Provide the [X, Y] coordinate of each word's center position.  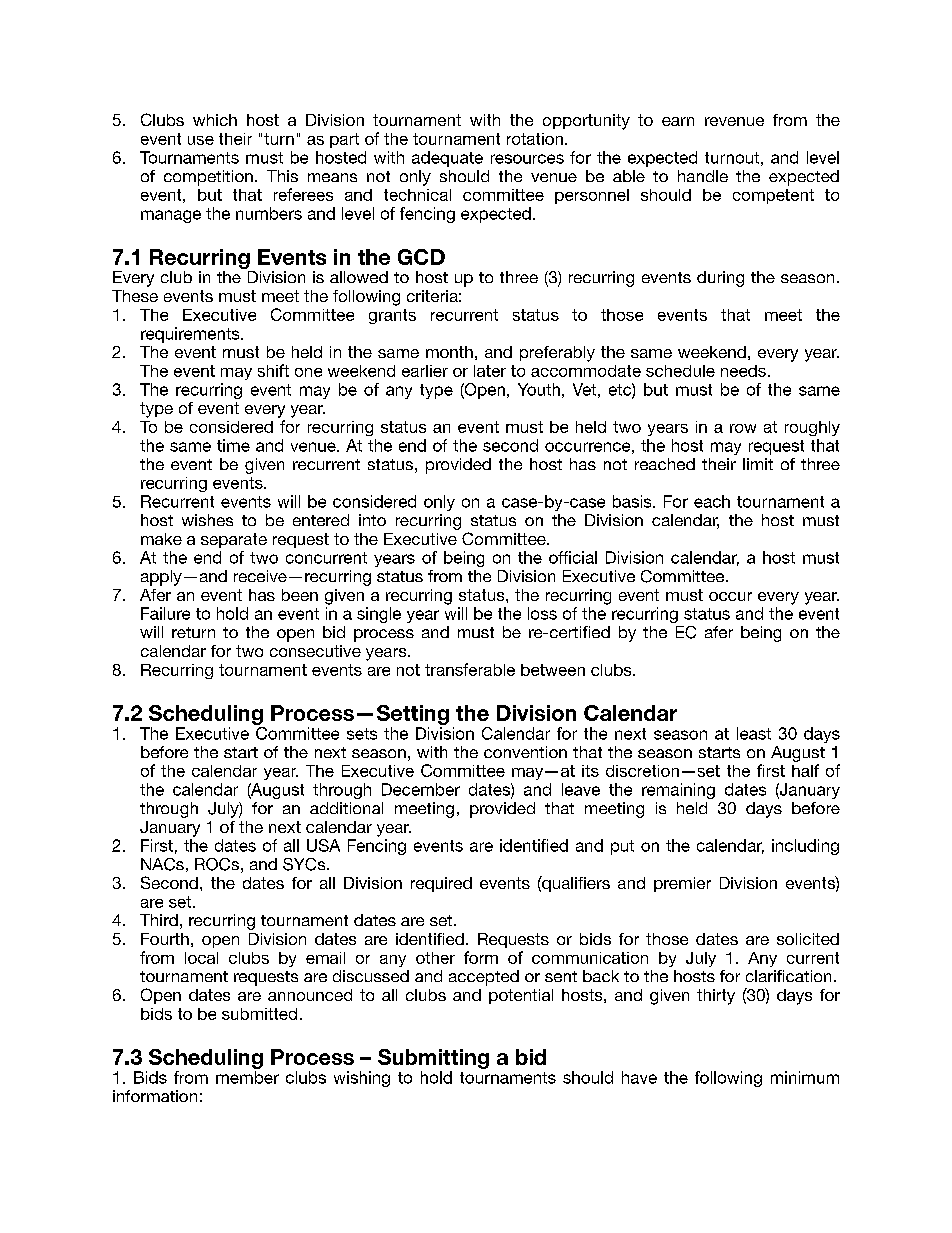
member [247, 1077]
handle [703, 176]
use [201, 140]
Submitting [433, 1060]
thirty [716, 997]
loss [542, 613]
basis [633, 501]
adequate [447, 159]
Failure [165, 613]
